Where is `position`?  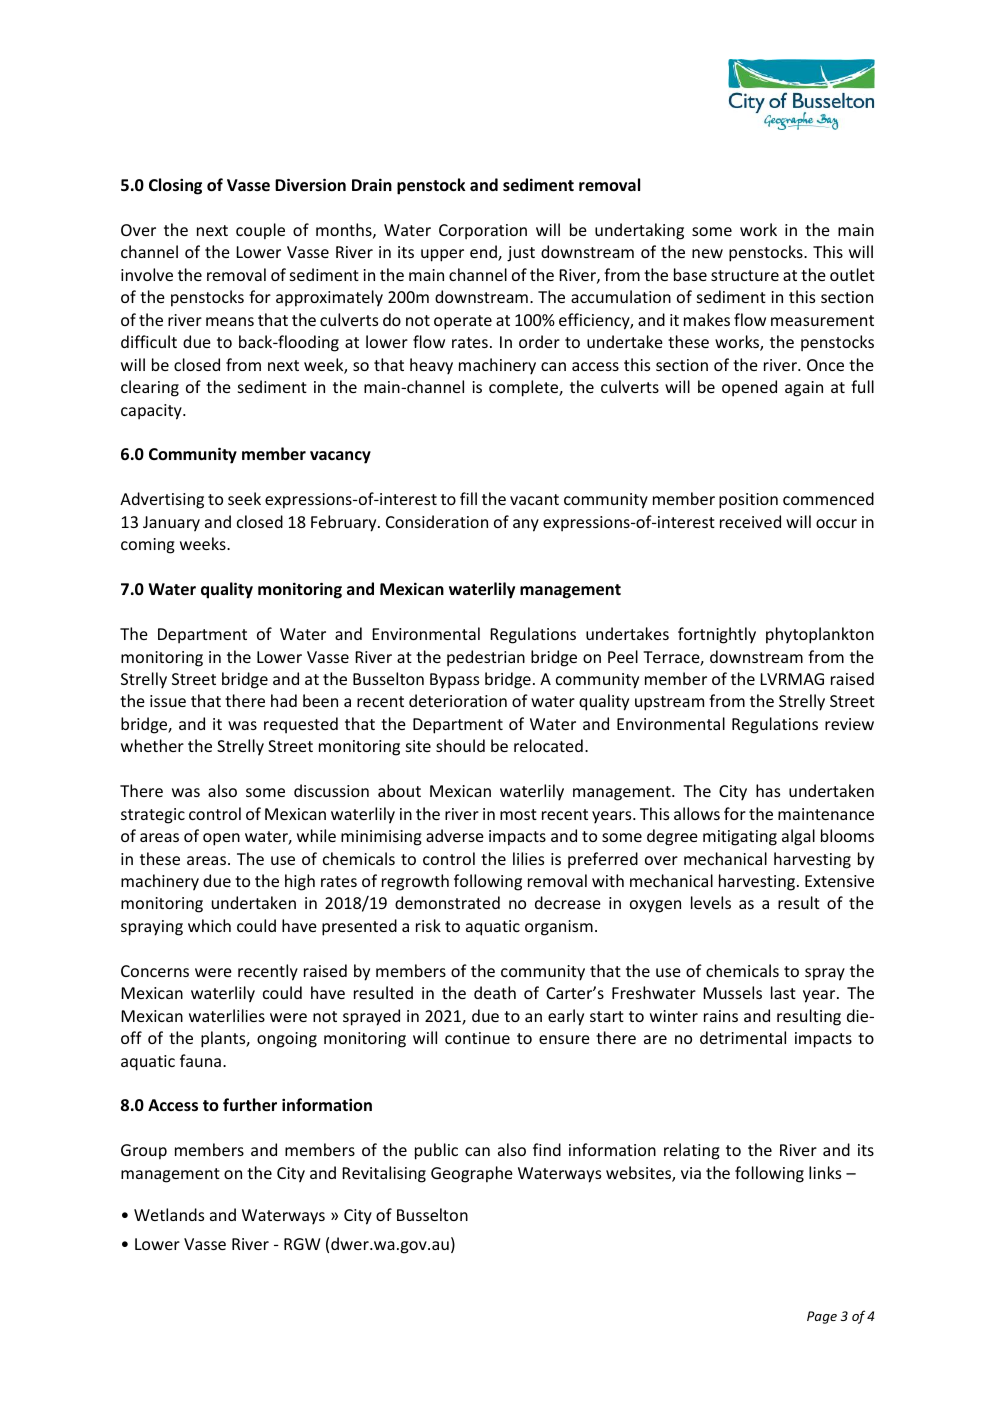 position is located at coordinates (748, 501).
